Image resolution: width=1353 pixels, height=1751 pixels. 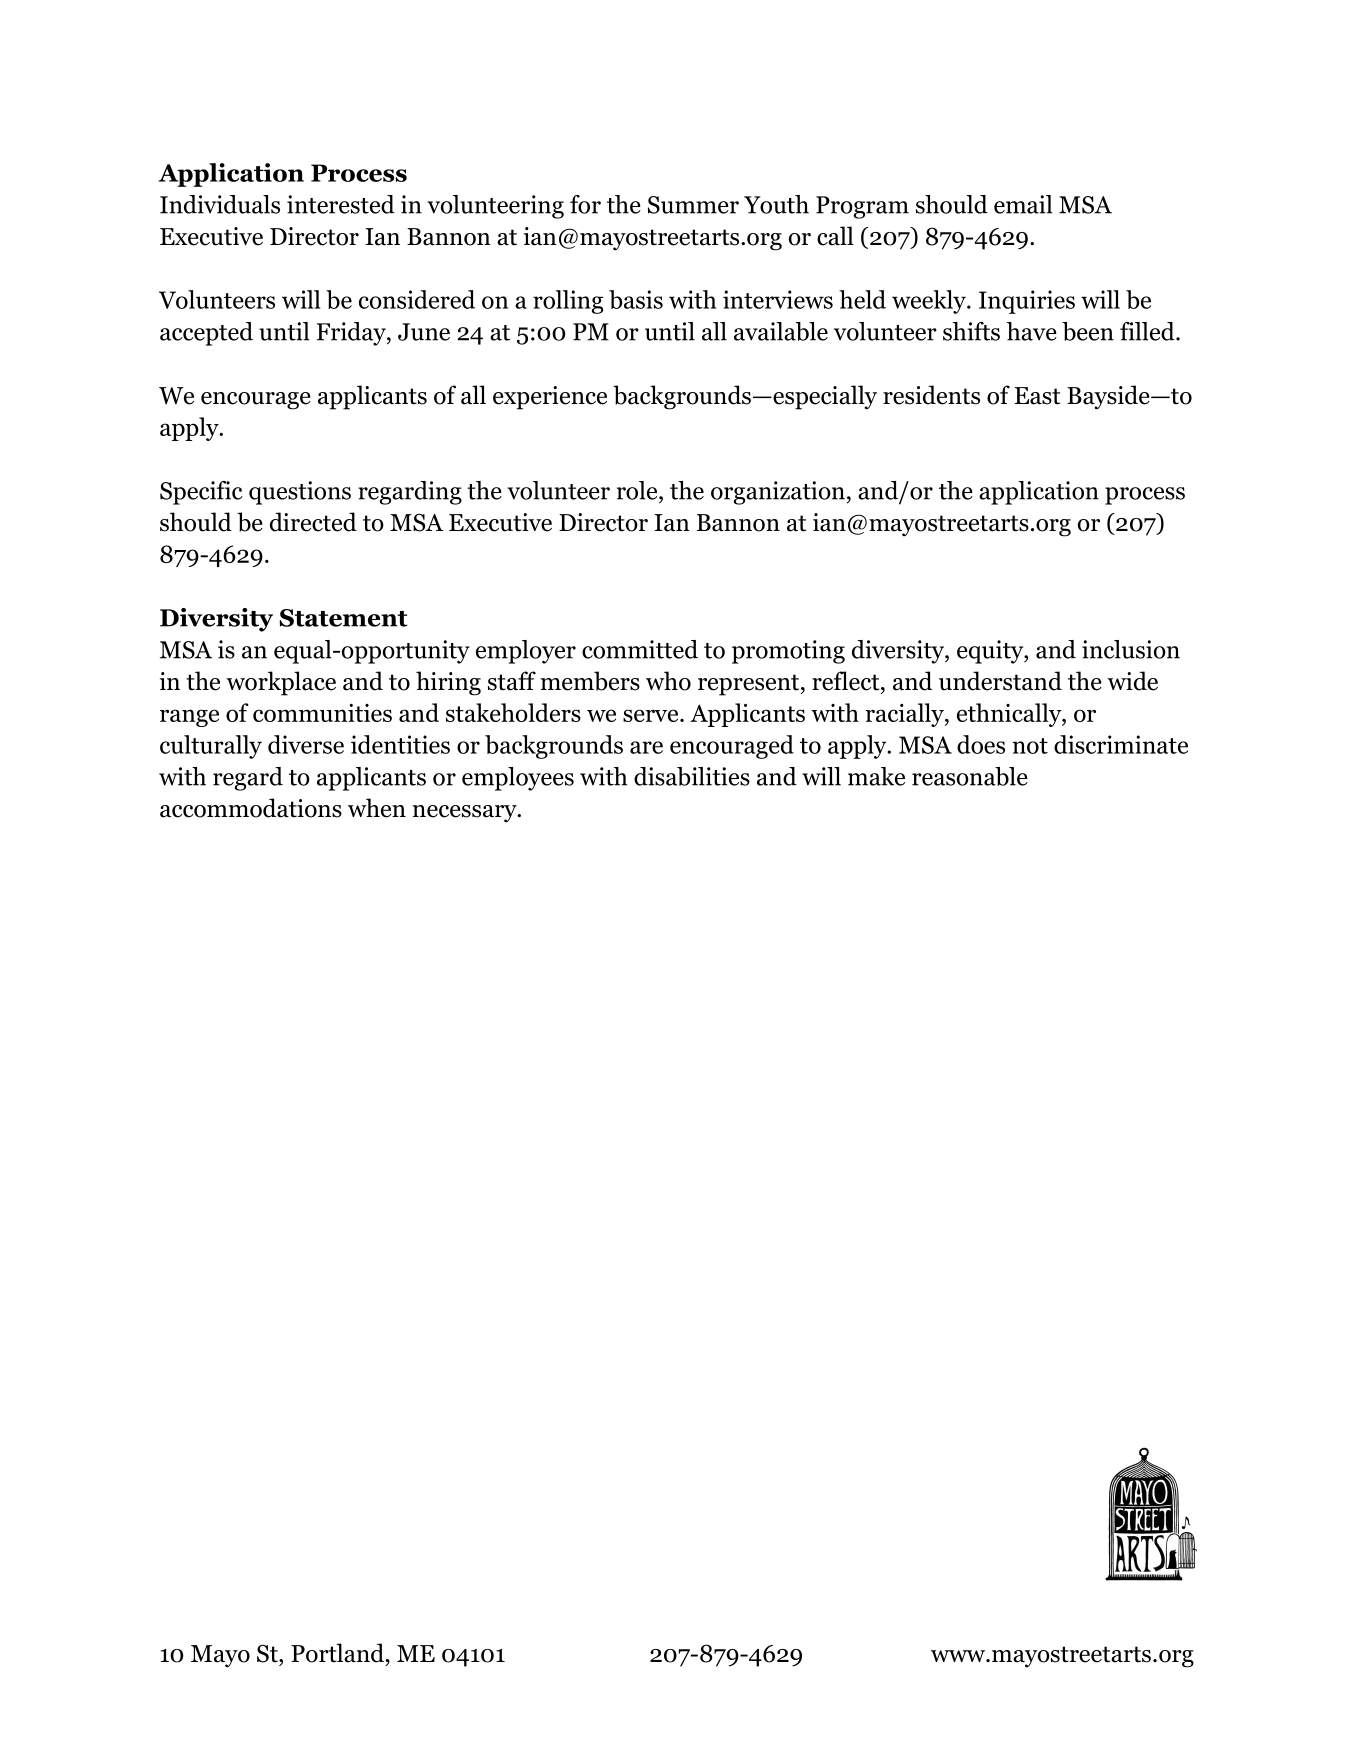 I want to click on email, so click(x=1023, y=204).
